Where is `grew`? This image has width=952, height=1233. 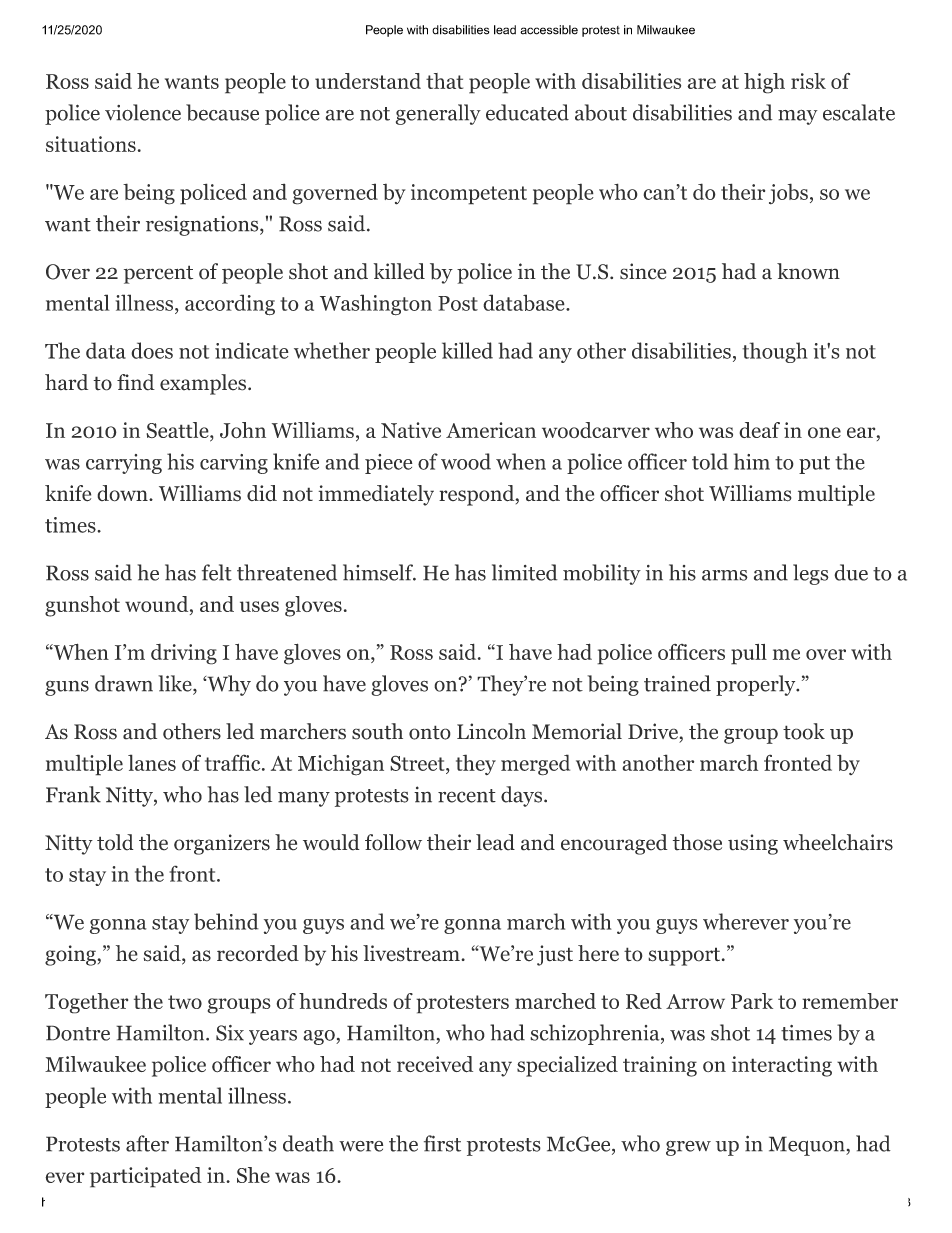
grew is located at coordinates (688, 1148).
